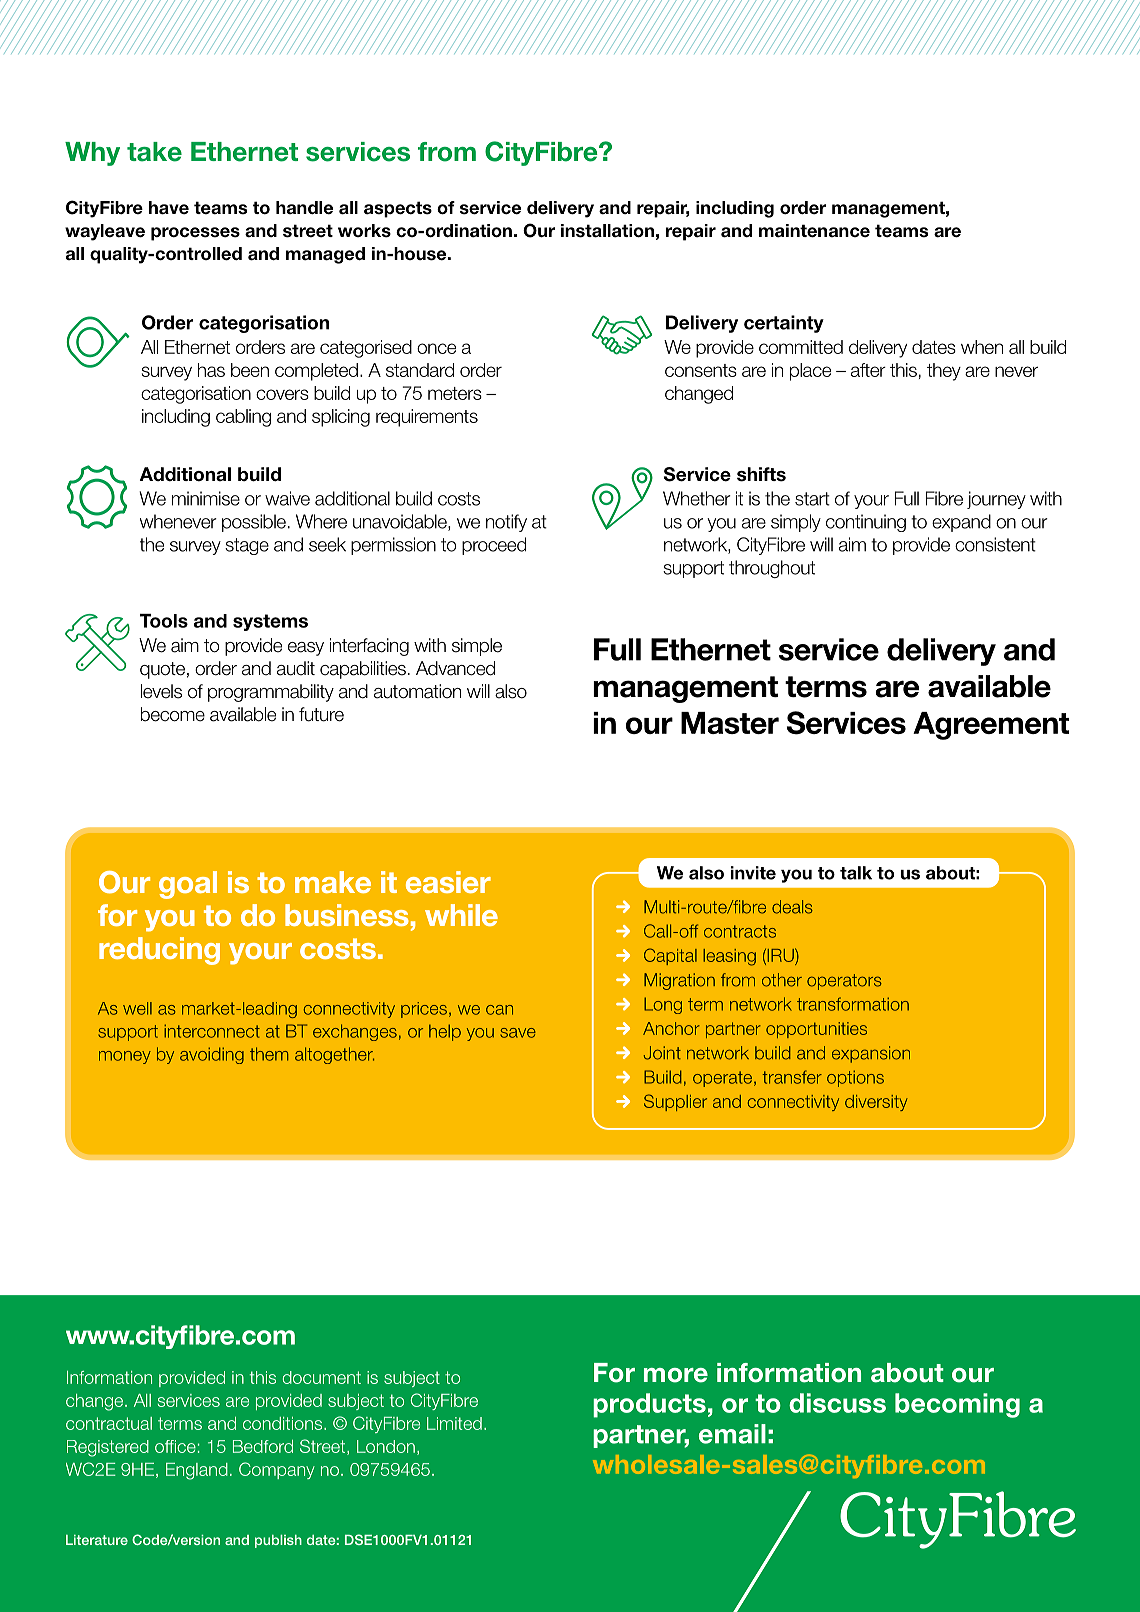 Image resolution: width=1140 pixels, height=1612 pixels. What do you see at coordinates (197, 1471) in the screenshot?
I see `England` at bounding box center [197, 1471].
